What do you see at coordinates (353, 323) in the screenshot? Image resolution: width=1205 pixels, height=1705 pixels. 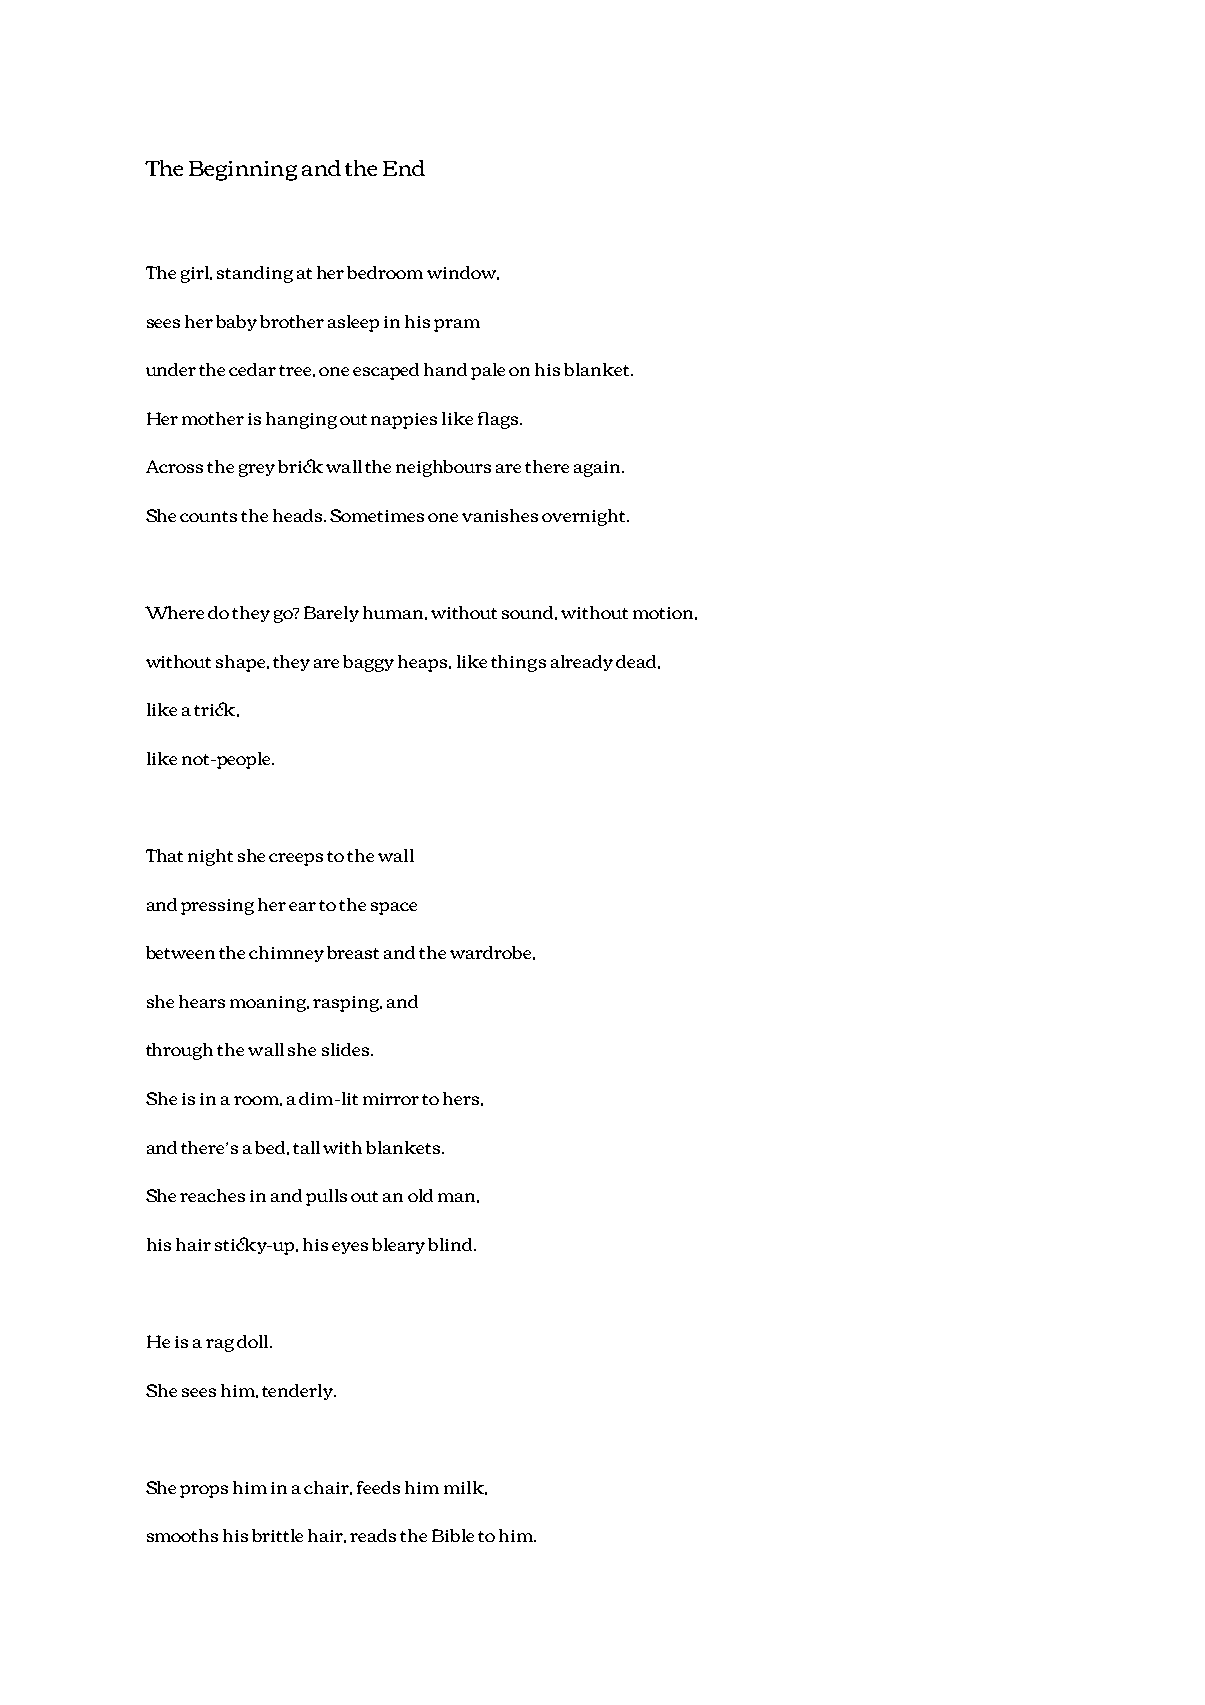 I see `asleep` at bounding box center [353, 323].
